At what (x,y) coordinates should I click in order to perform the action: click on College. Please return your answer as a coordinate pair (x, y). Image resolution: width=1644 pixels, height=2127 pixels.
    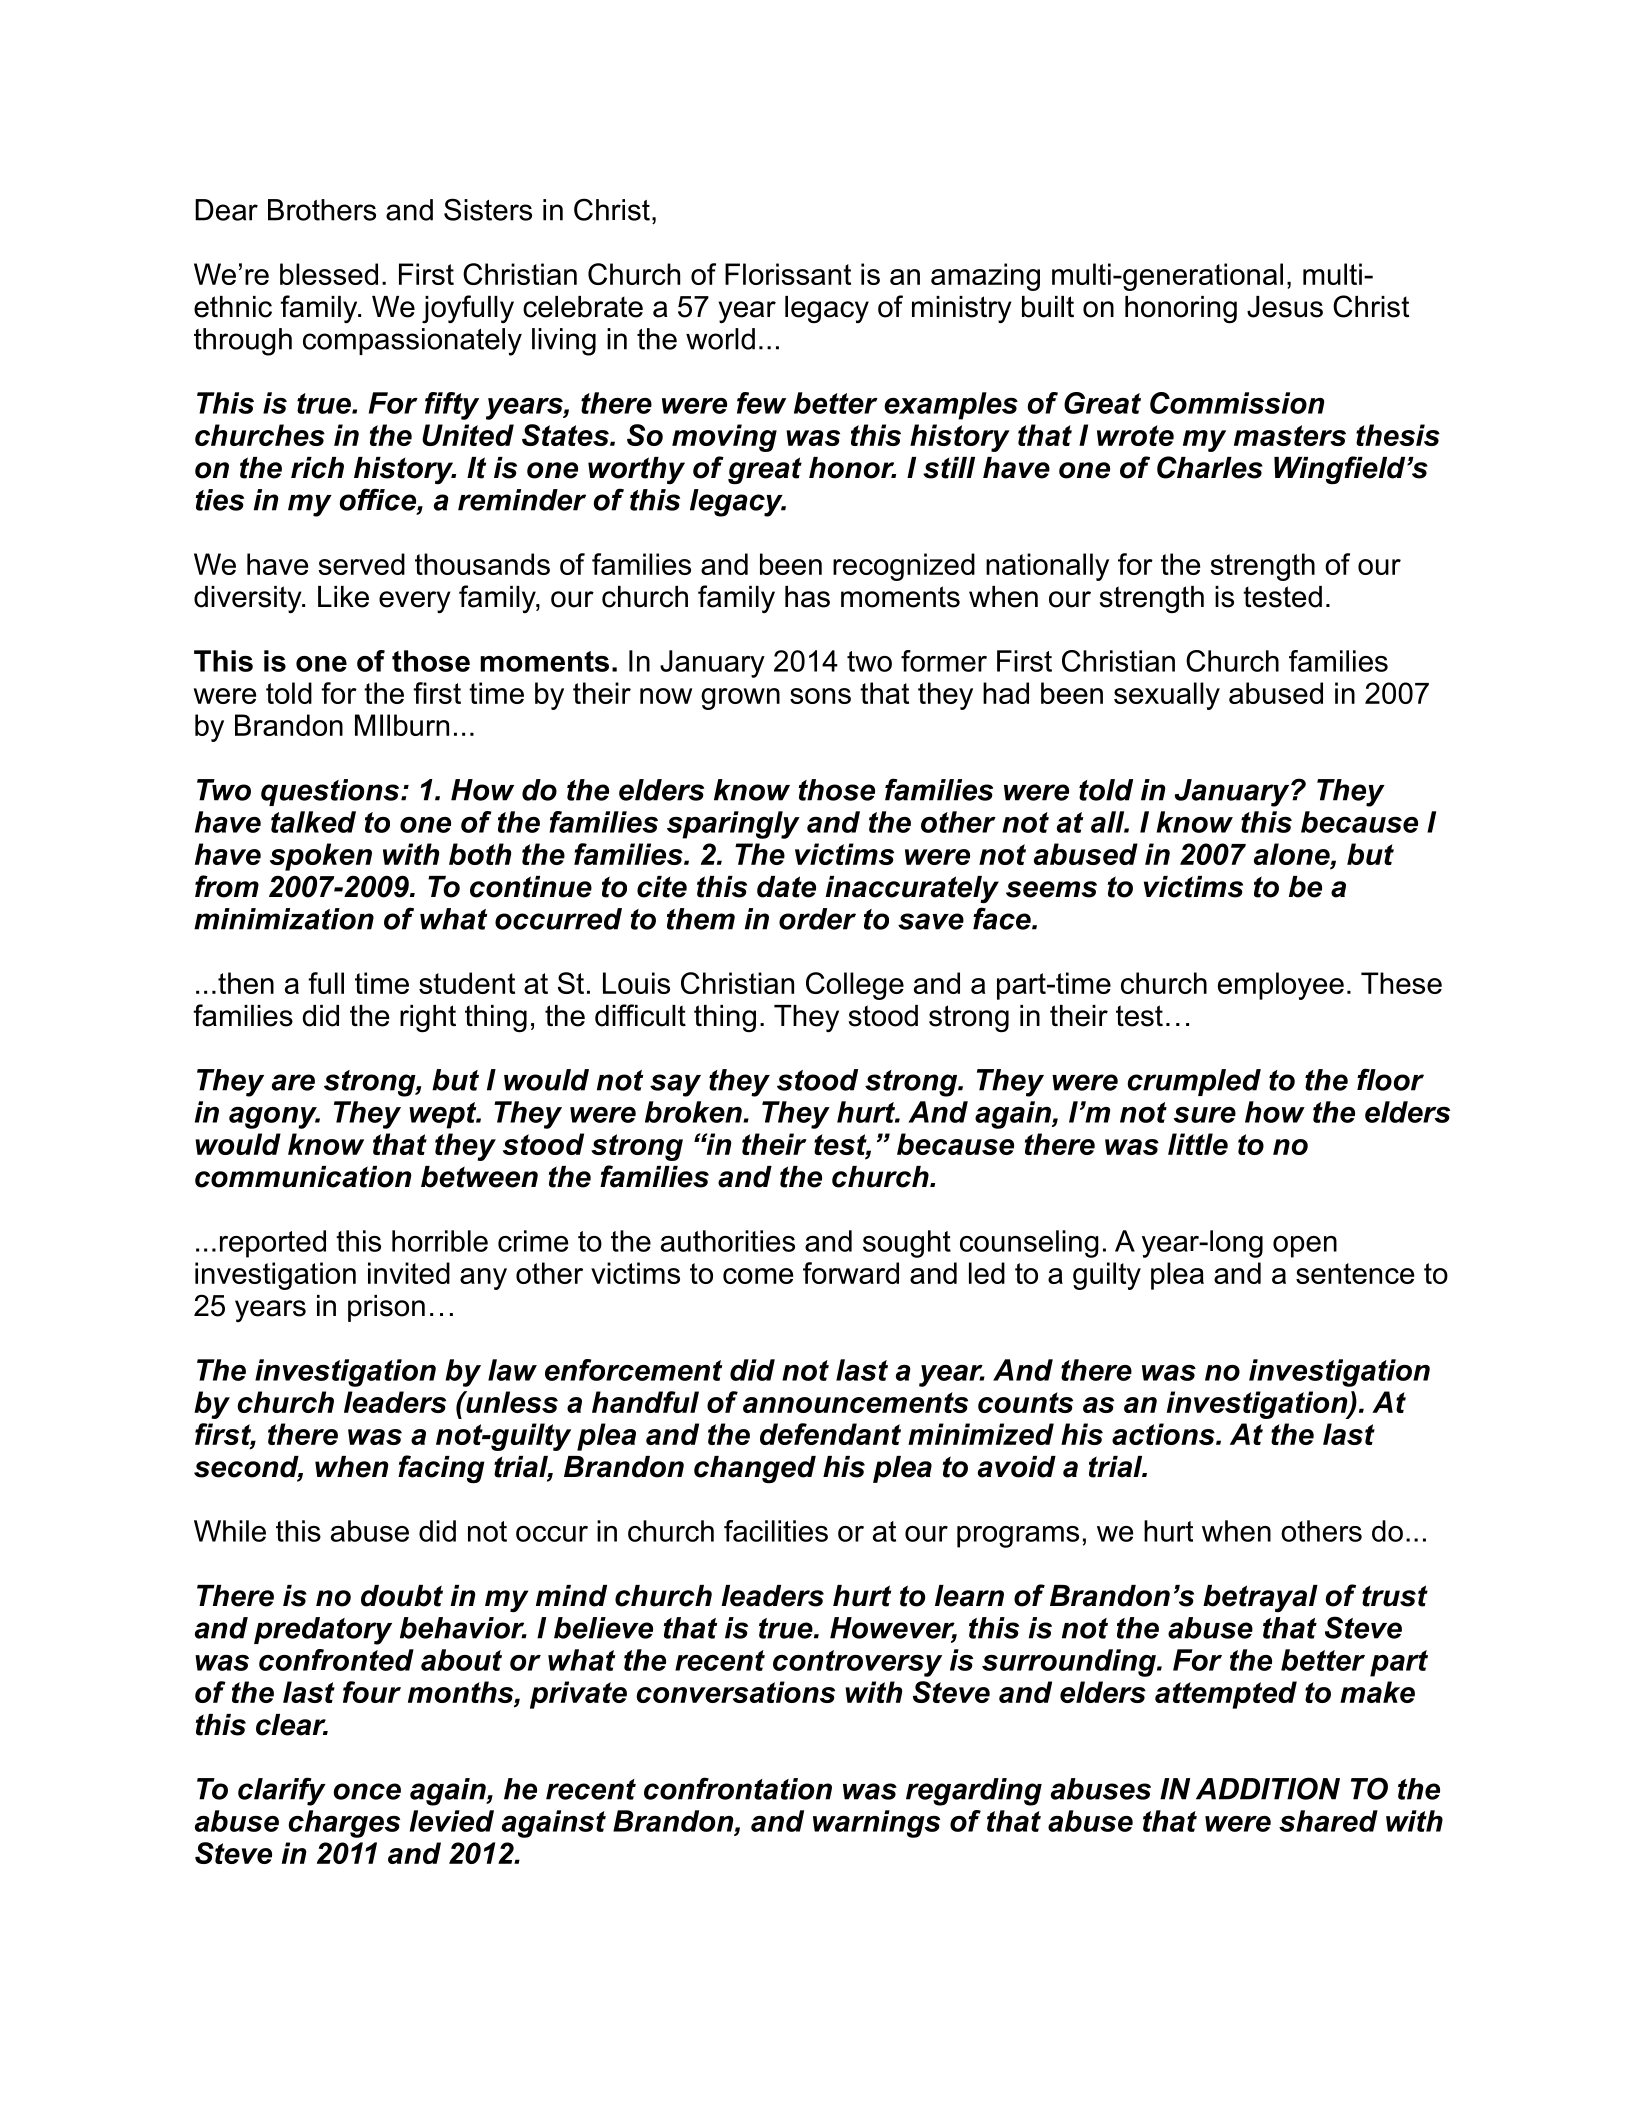
    Looking at the image, I should click on (855, 986).
